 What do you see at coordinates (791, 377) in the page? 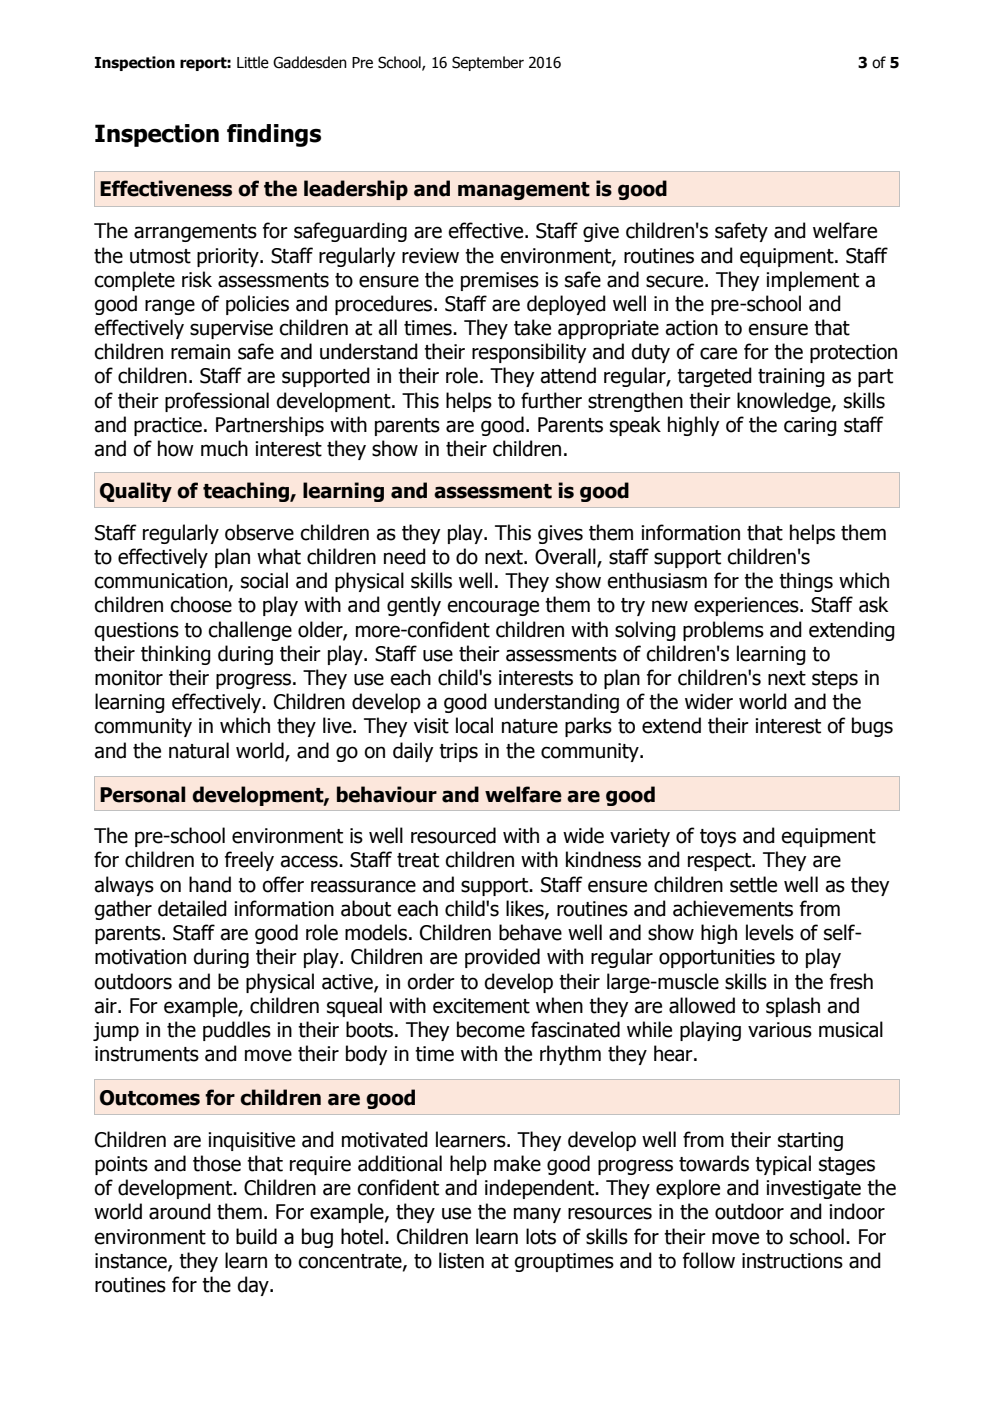
I see `training` at bounding box center [791, 377].
